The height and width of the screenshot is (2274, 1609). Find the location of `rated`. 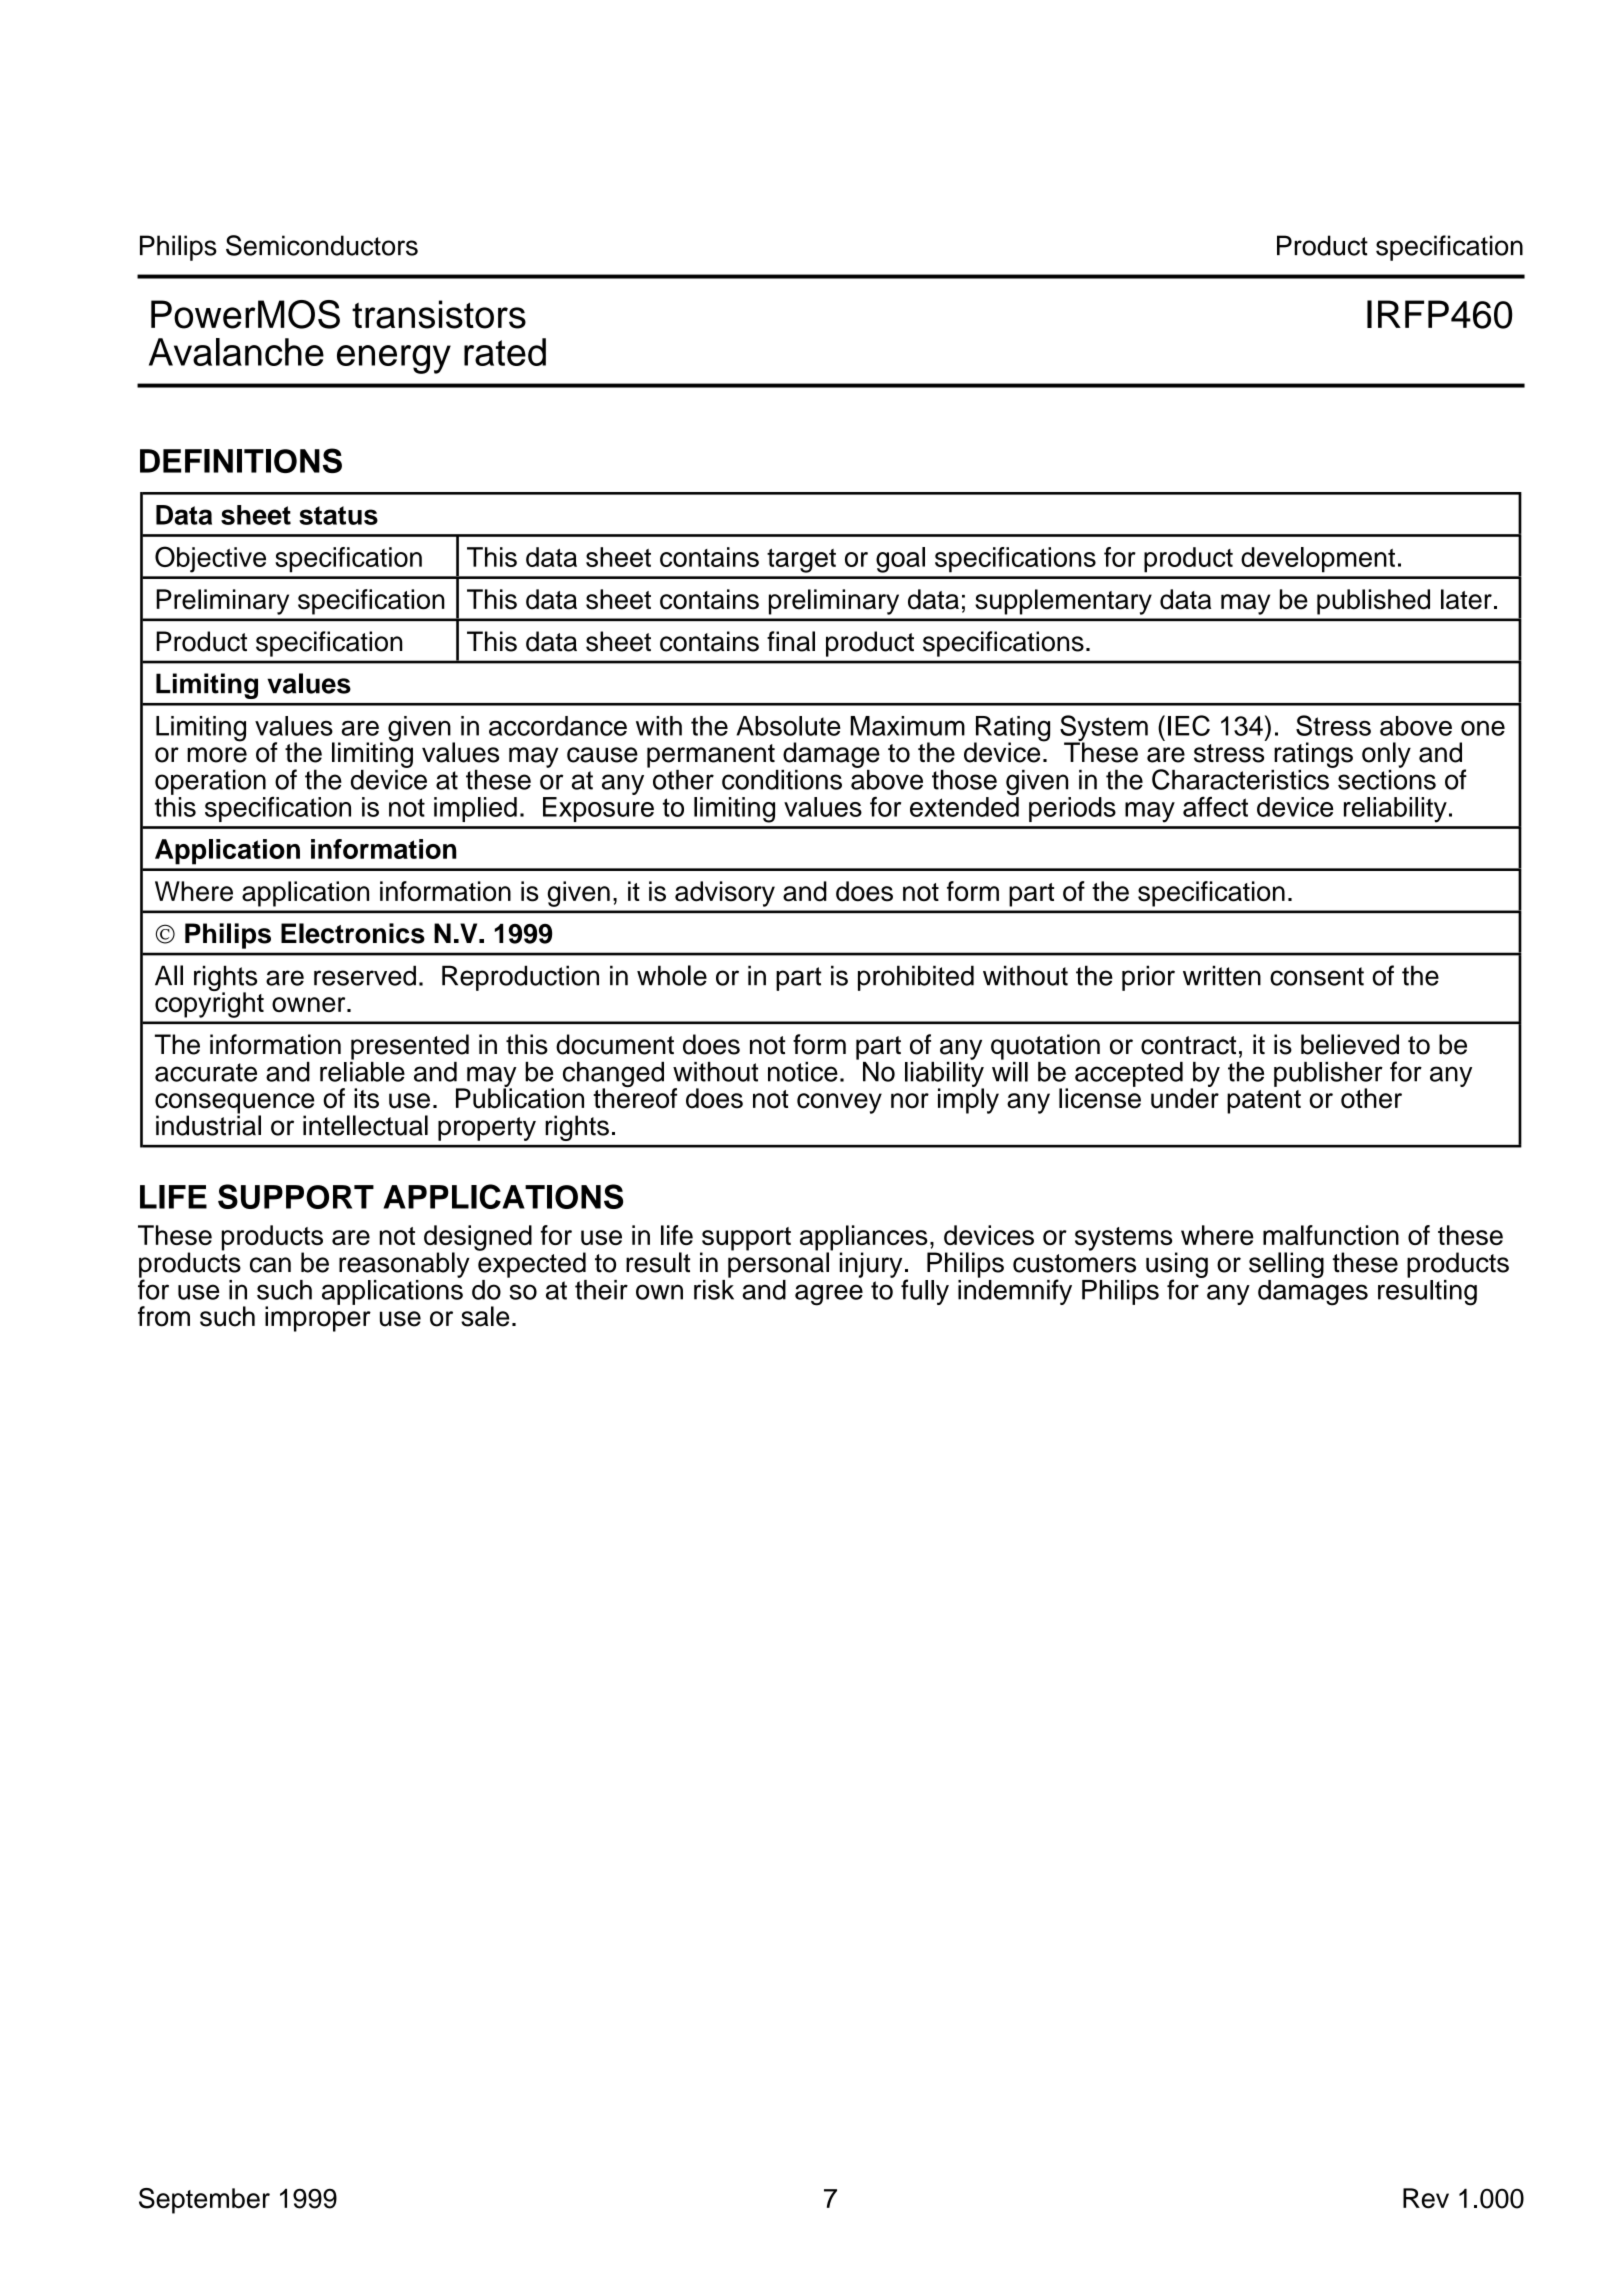

rated is located at coordinates (505, 352).
